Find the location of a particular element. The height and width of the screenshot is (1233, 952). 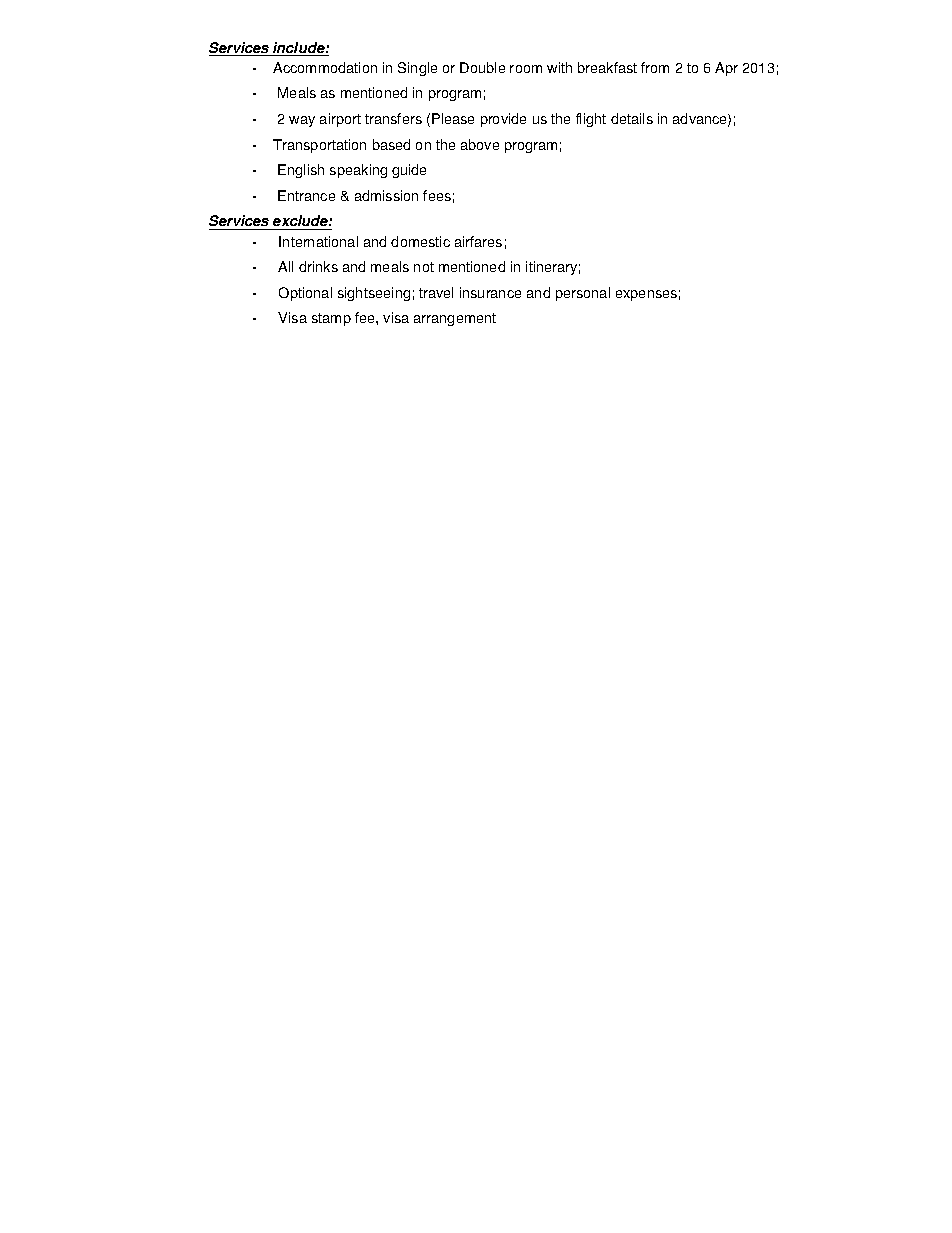

Accommodation is located at coordinates (325, 67).
